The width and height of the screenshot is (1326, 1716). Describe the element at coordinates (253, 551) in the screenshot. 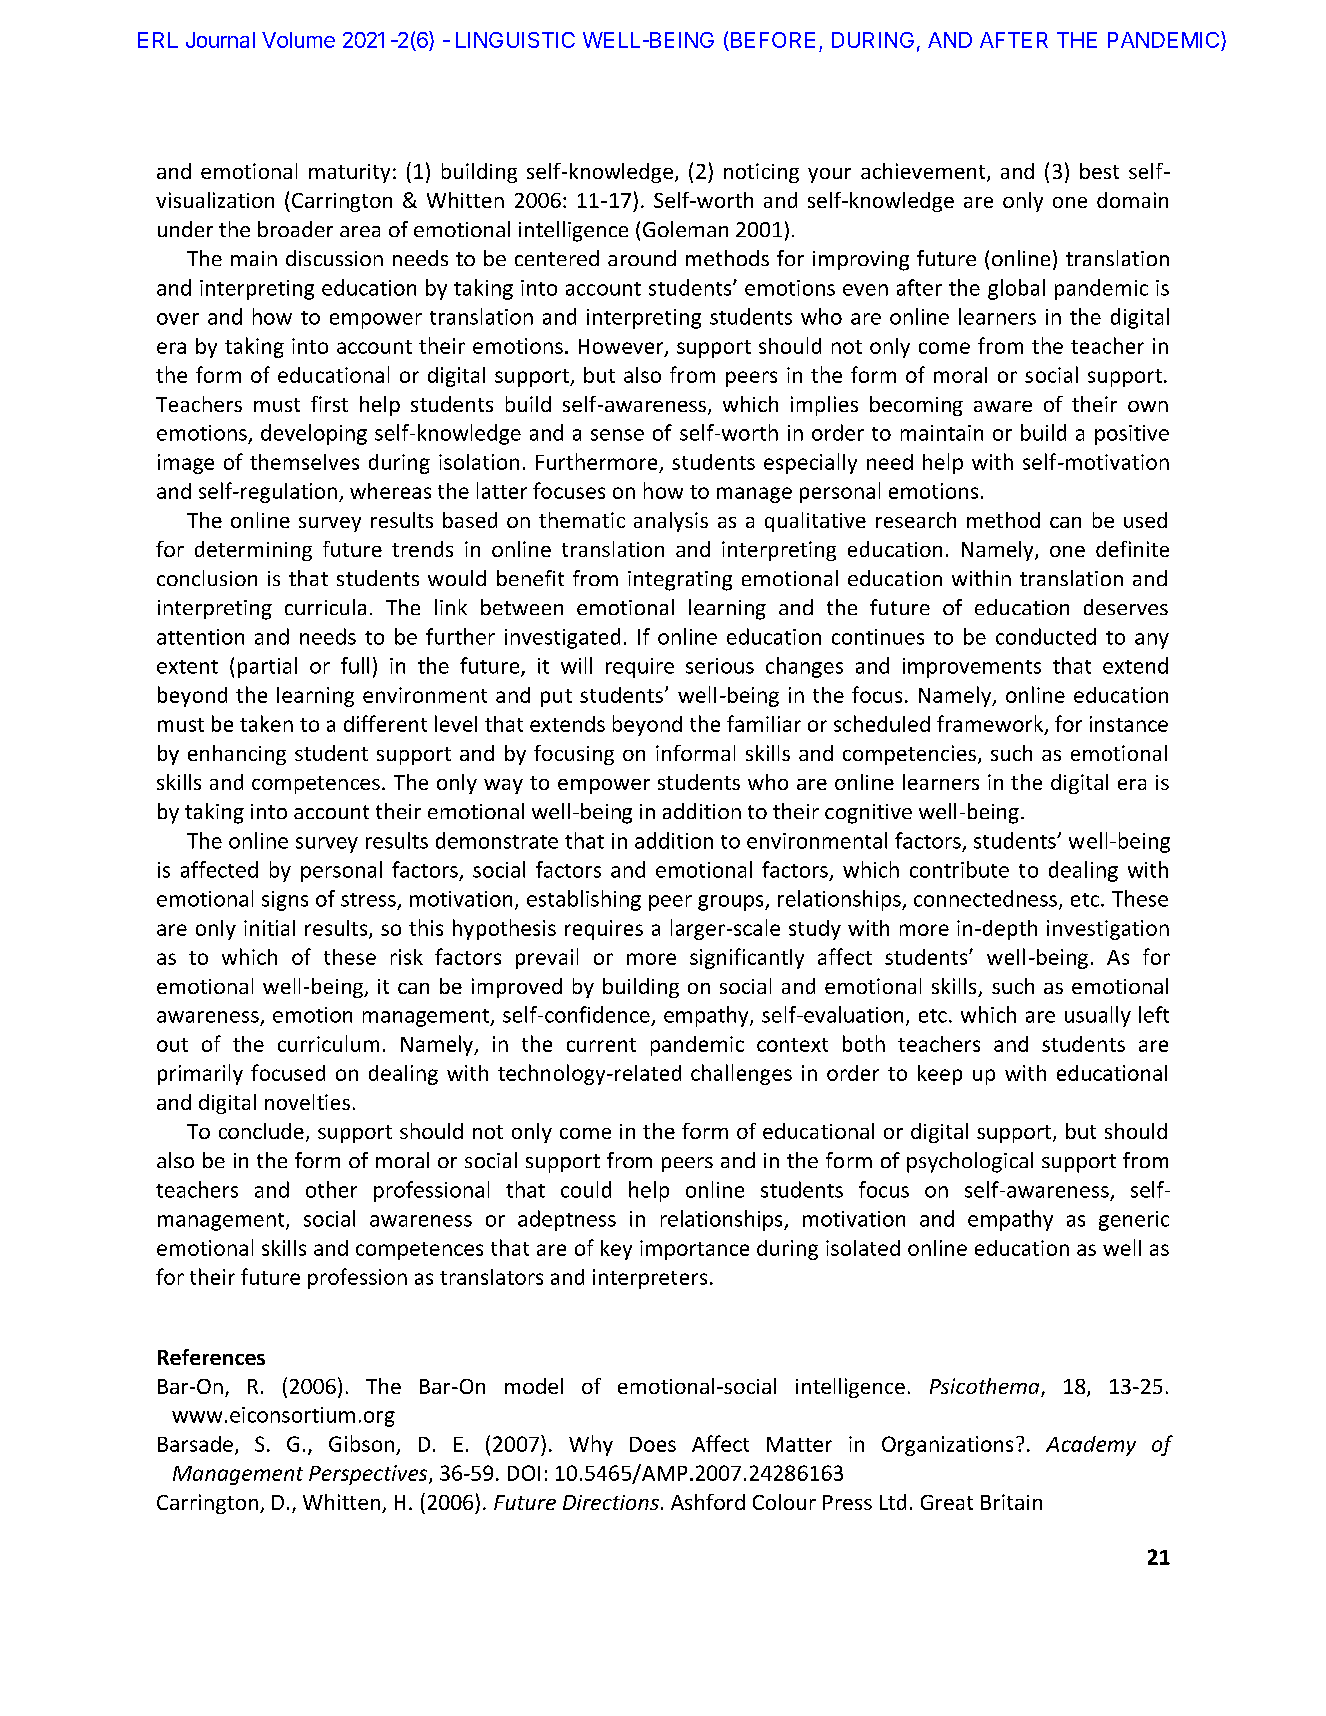

I see `determining` at that location.
